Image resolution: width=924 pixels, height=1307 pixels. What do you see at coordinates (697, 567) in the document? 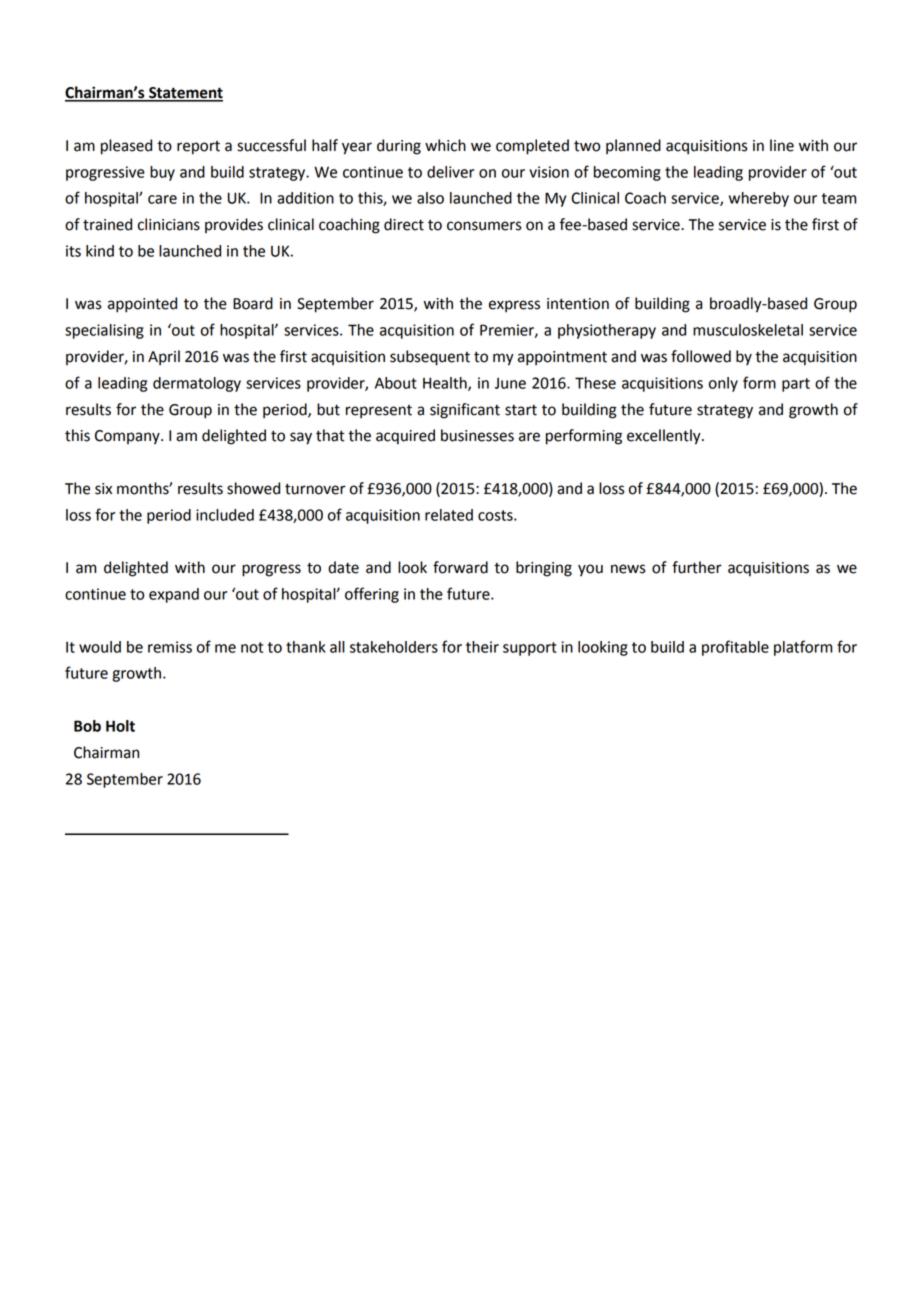
I see `further` at bounding box center [697, 567].
